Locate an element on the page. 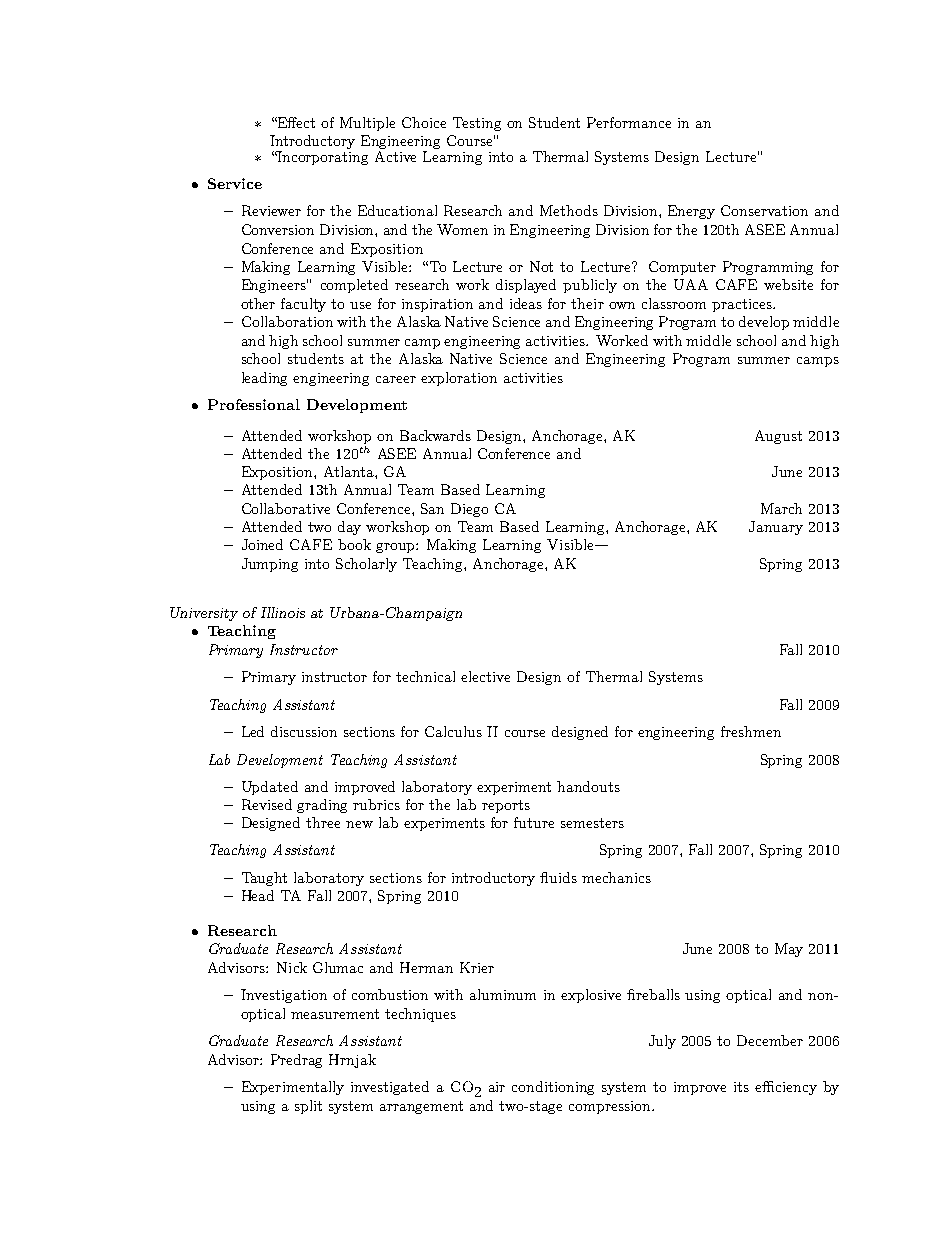 The width and height of the page is (952, 1233). Energy is located at coordinates (691, 212).
